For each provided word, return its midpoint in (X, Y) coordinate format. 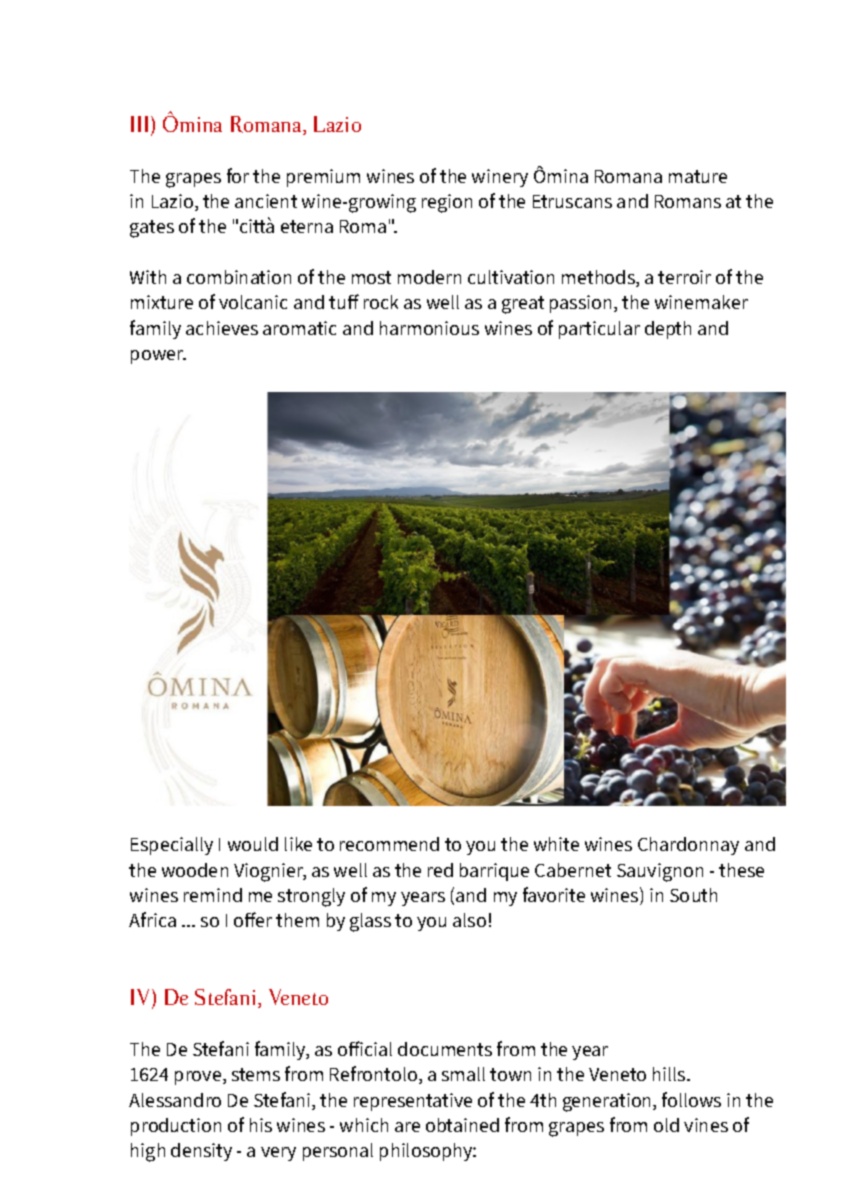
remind (213, 895)
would (253, 844)
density (201, 1152)
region (447, 203)
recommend (389, 844)
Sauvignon (660, 872)
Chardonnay (688, 846)
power (158, 357)
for (238, 175)
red (440, 870)
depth (668, 330)
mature (698, 176)
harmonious (429, 328)
